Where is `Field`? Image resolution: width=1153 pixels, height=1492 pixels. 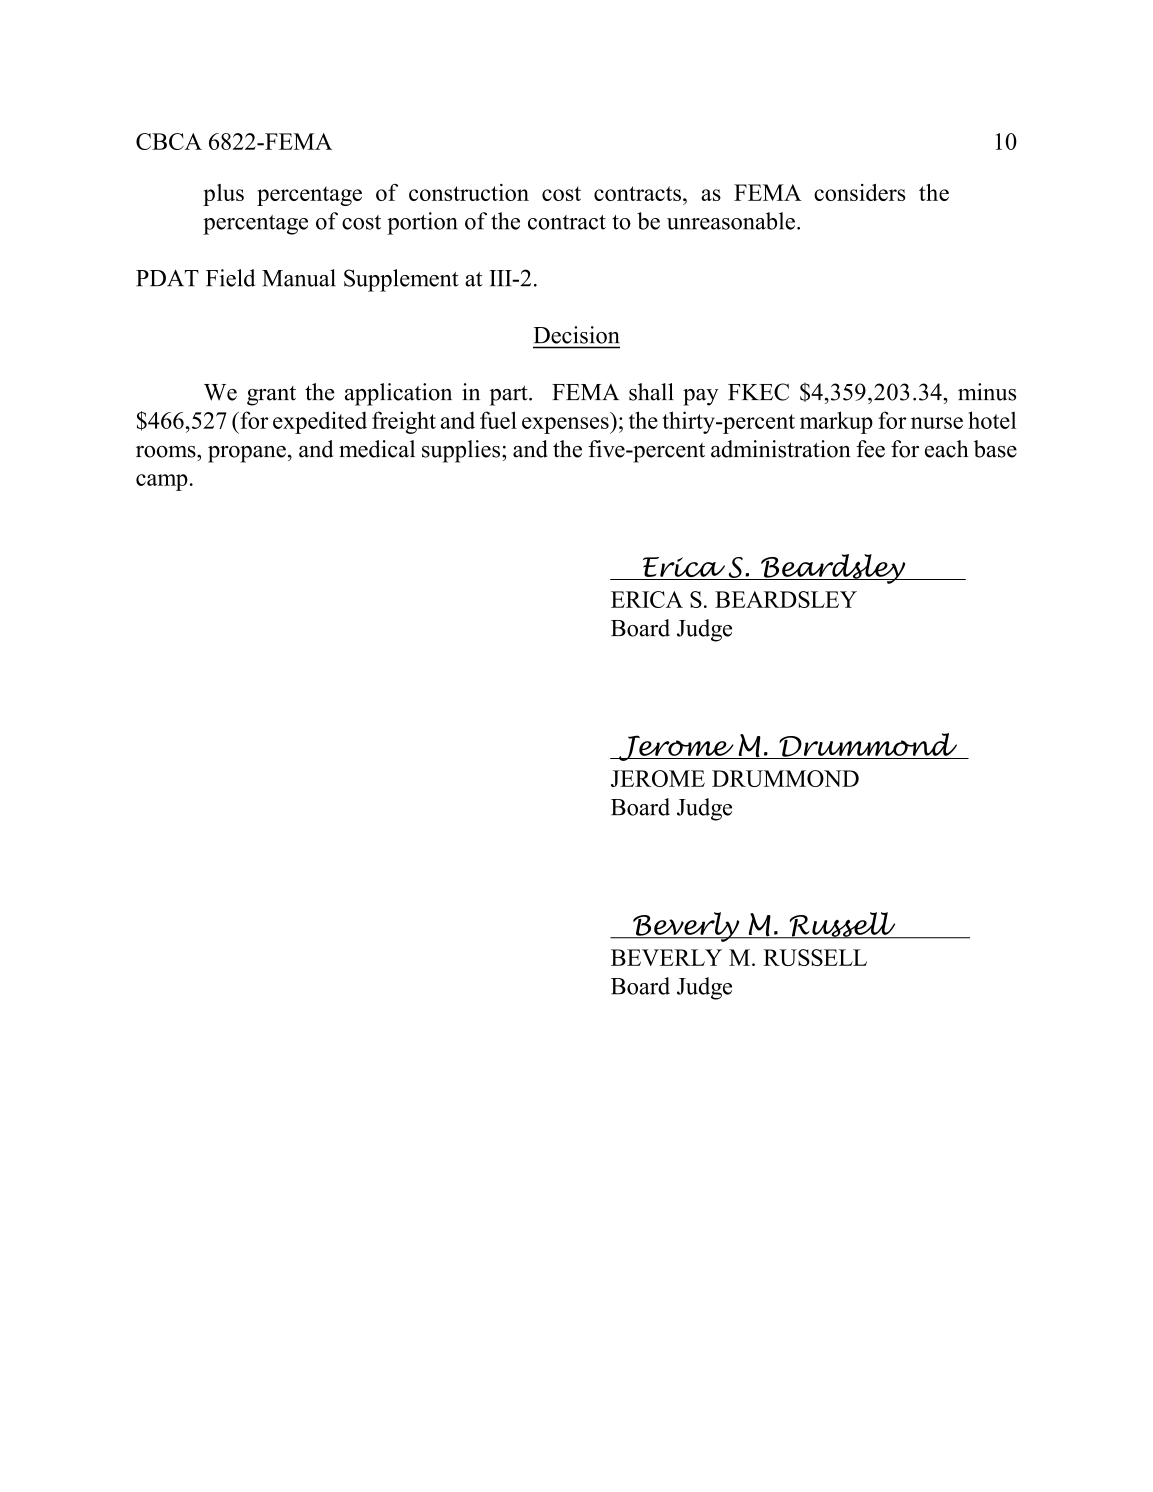
Field is located at coordinates (230, 278).
